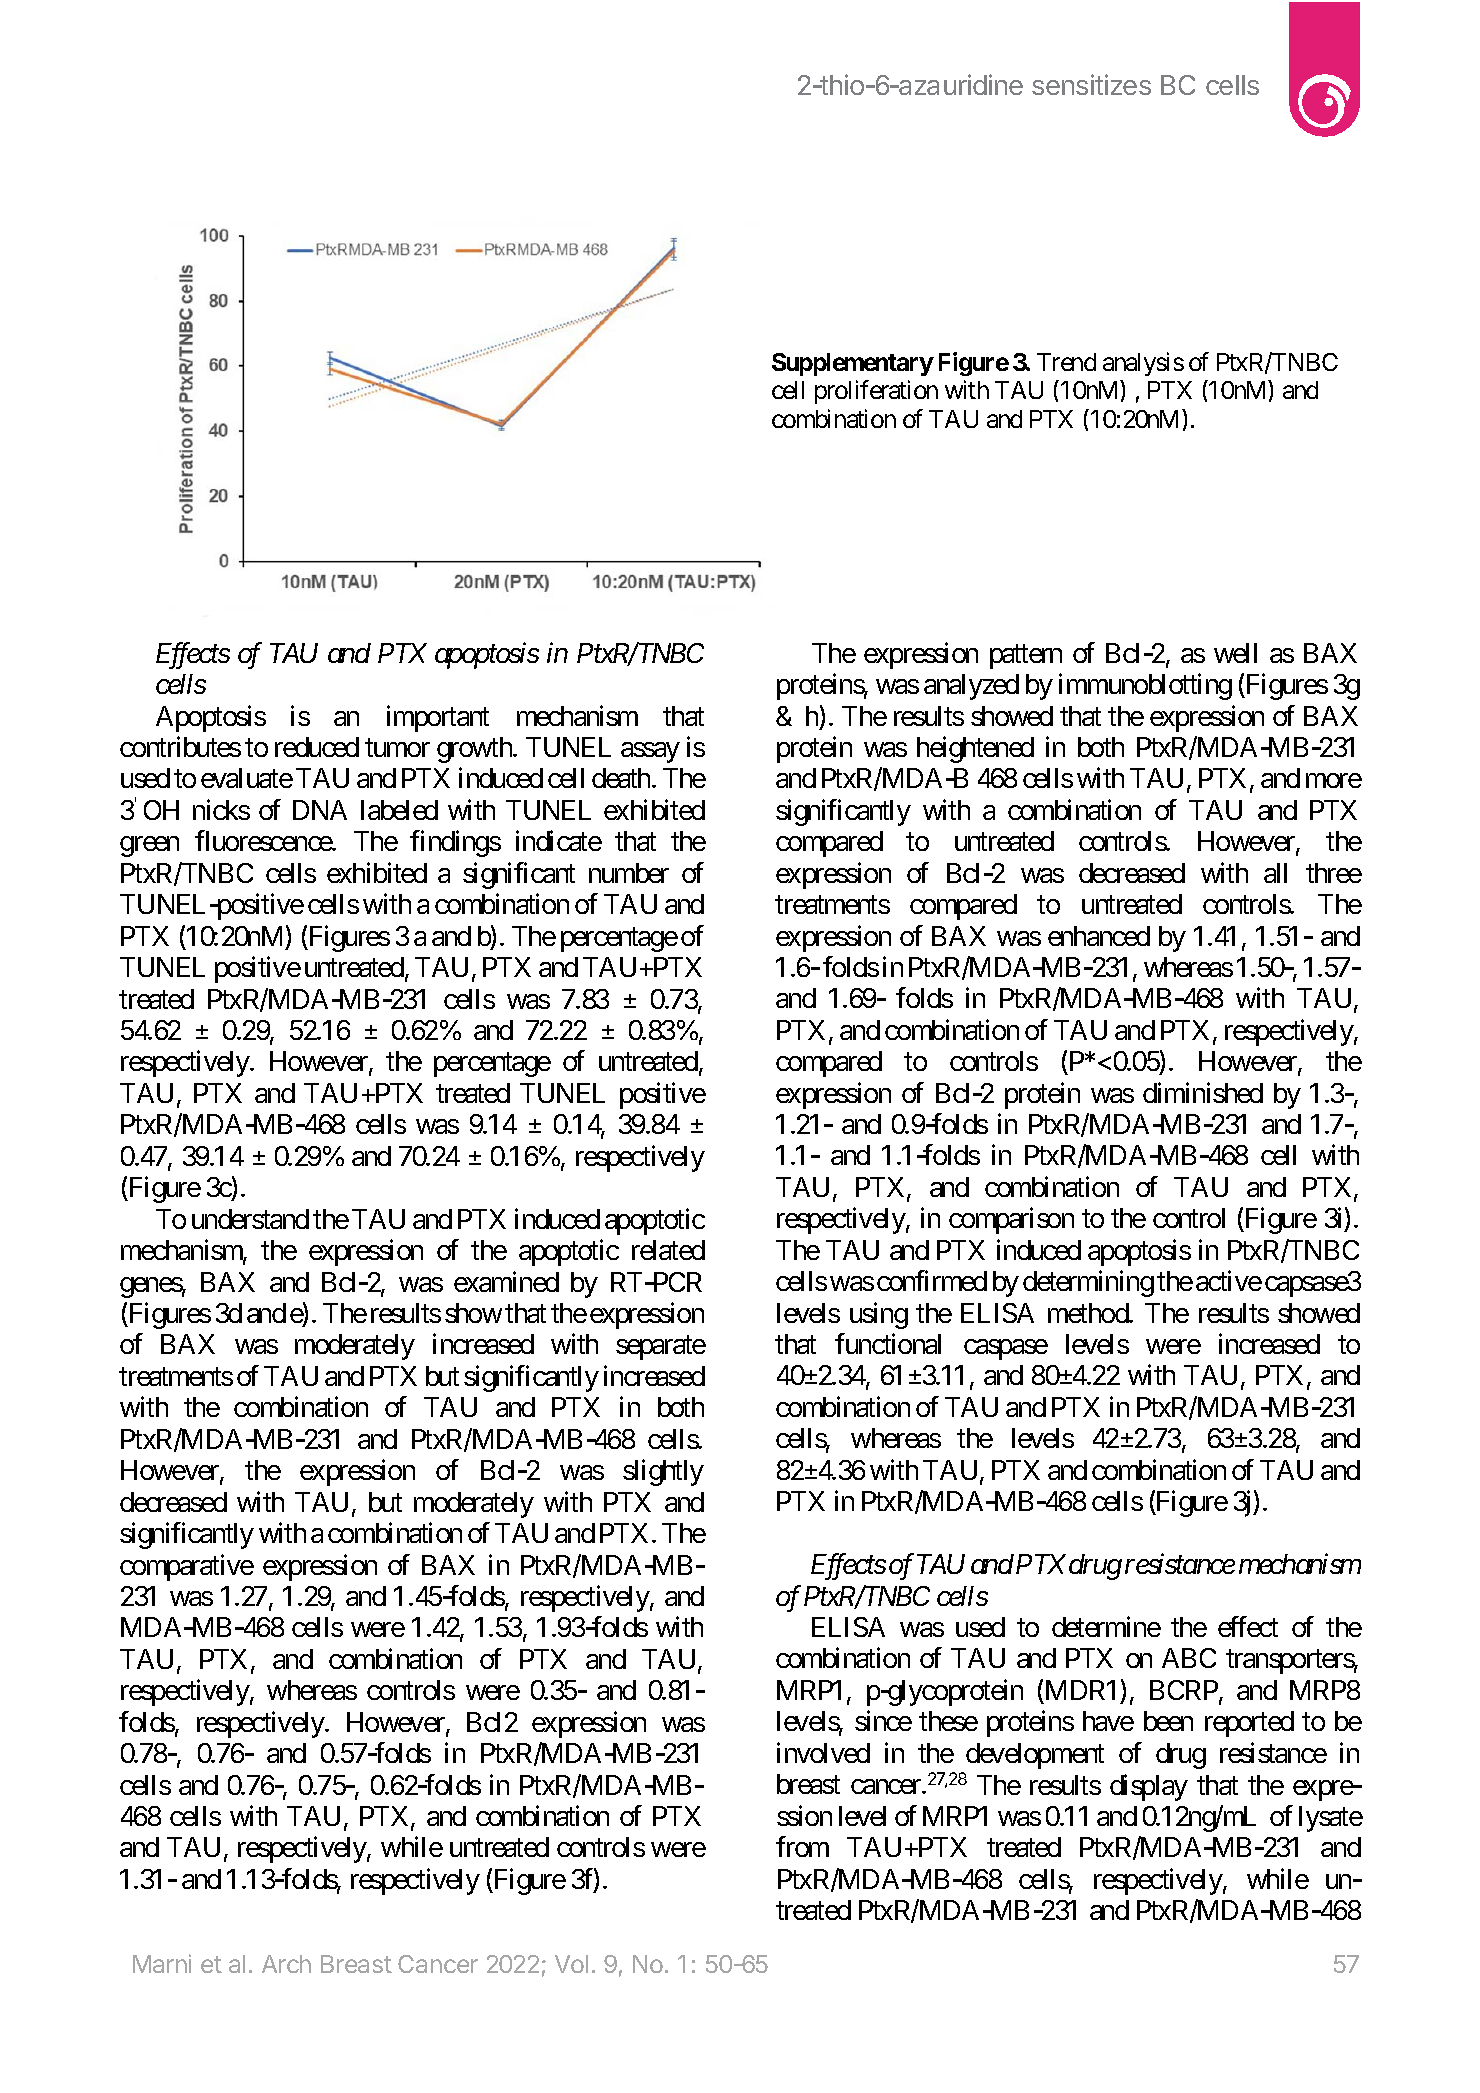  Describe the element at coordinates (286, 1964) in the screenshot. I see `Arch` at that location.
